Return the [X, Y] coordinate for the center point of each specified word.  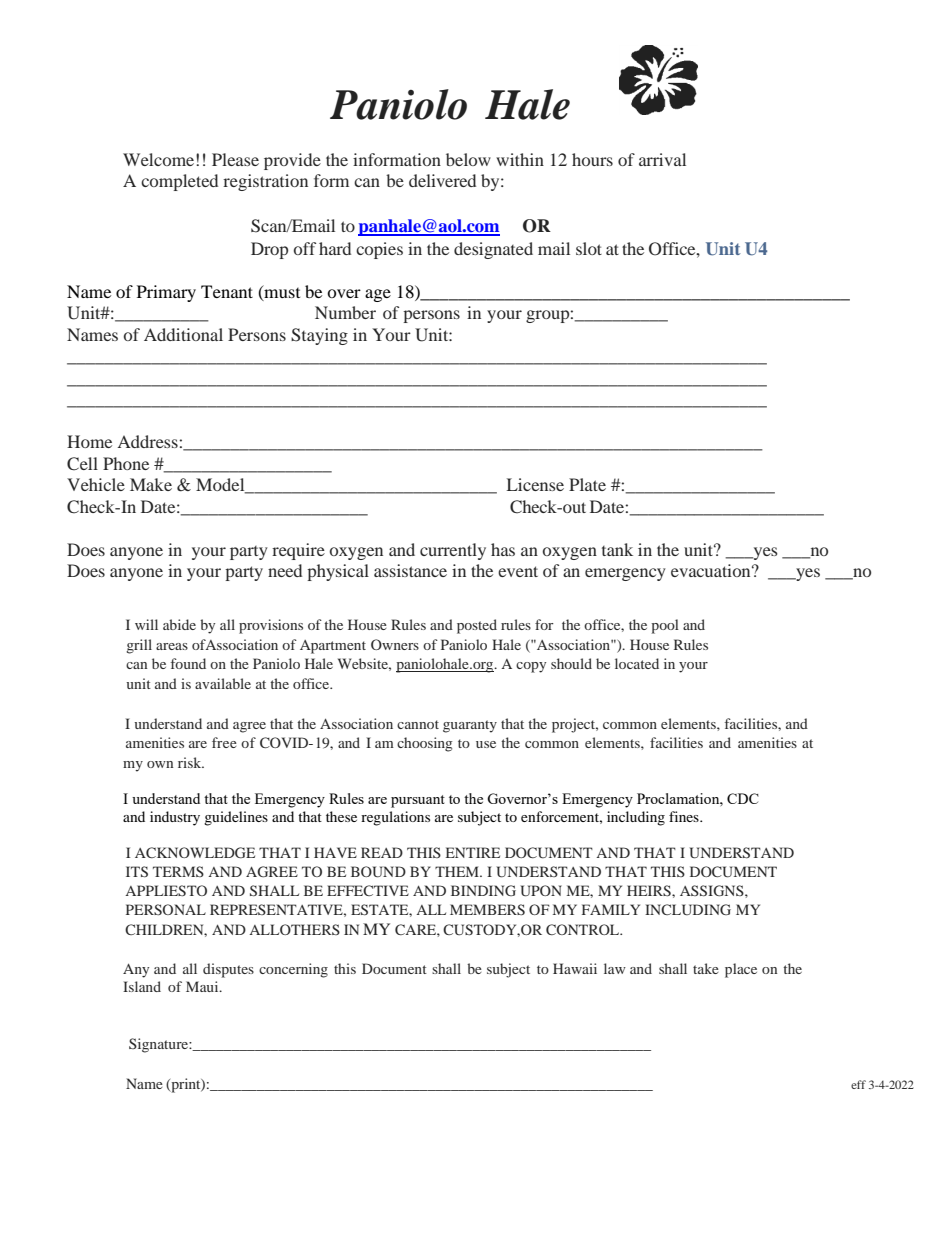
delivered [442, 180]
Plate [587, 484]
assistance [410, 570]
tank [617, 549]
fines [685, 816]
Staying [319, 336]
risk [191, 762]
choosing [424, 744]
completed [179, 182]
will [146, 624]
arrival [662, 159]
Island [142, 986]
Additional [183, 334]
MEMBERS [487, 909]
